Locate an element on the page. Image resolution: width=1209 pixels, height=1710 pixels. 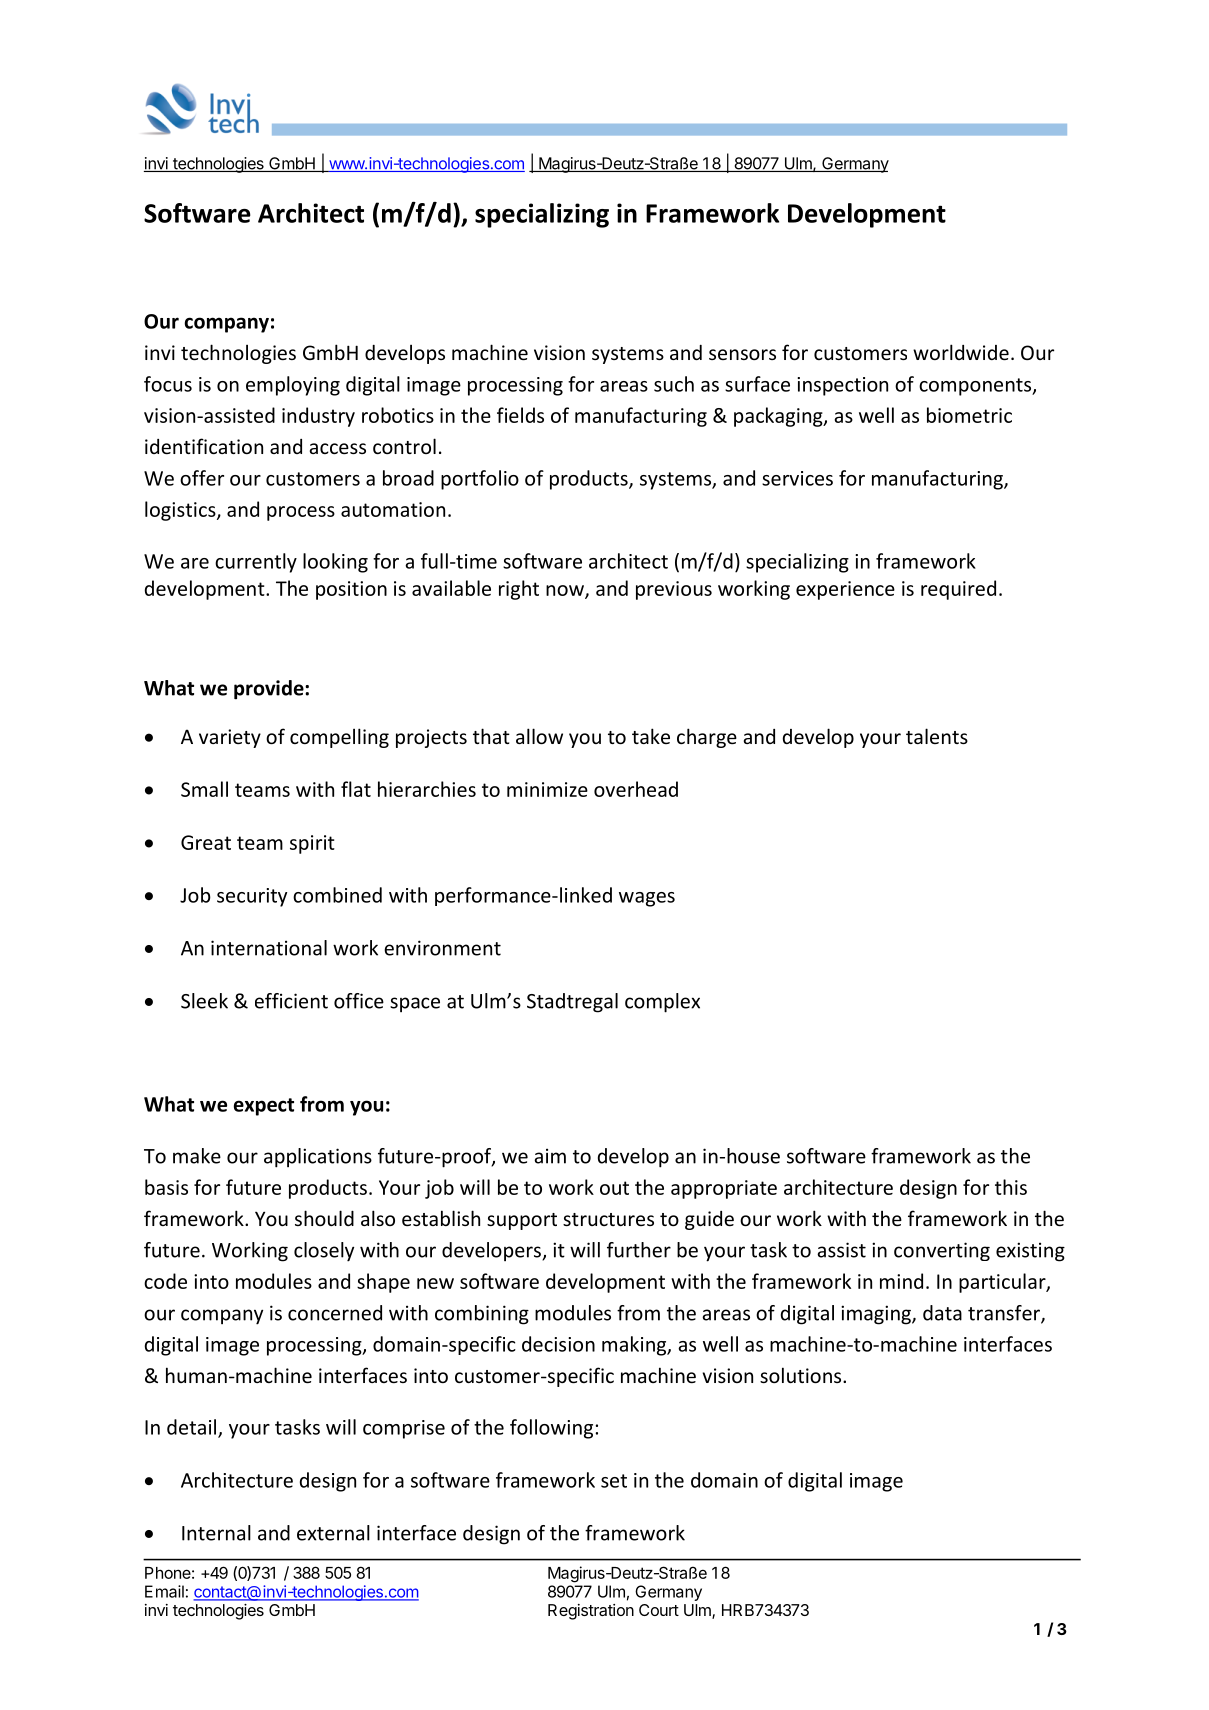
employing is located at coordinates (293, 386).
